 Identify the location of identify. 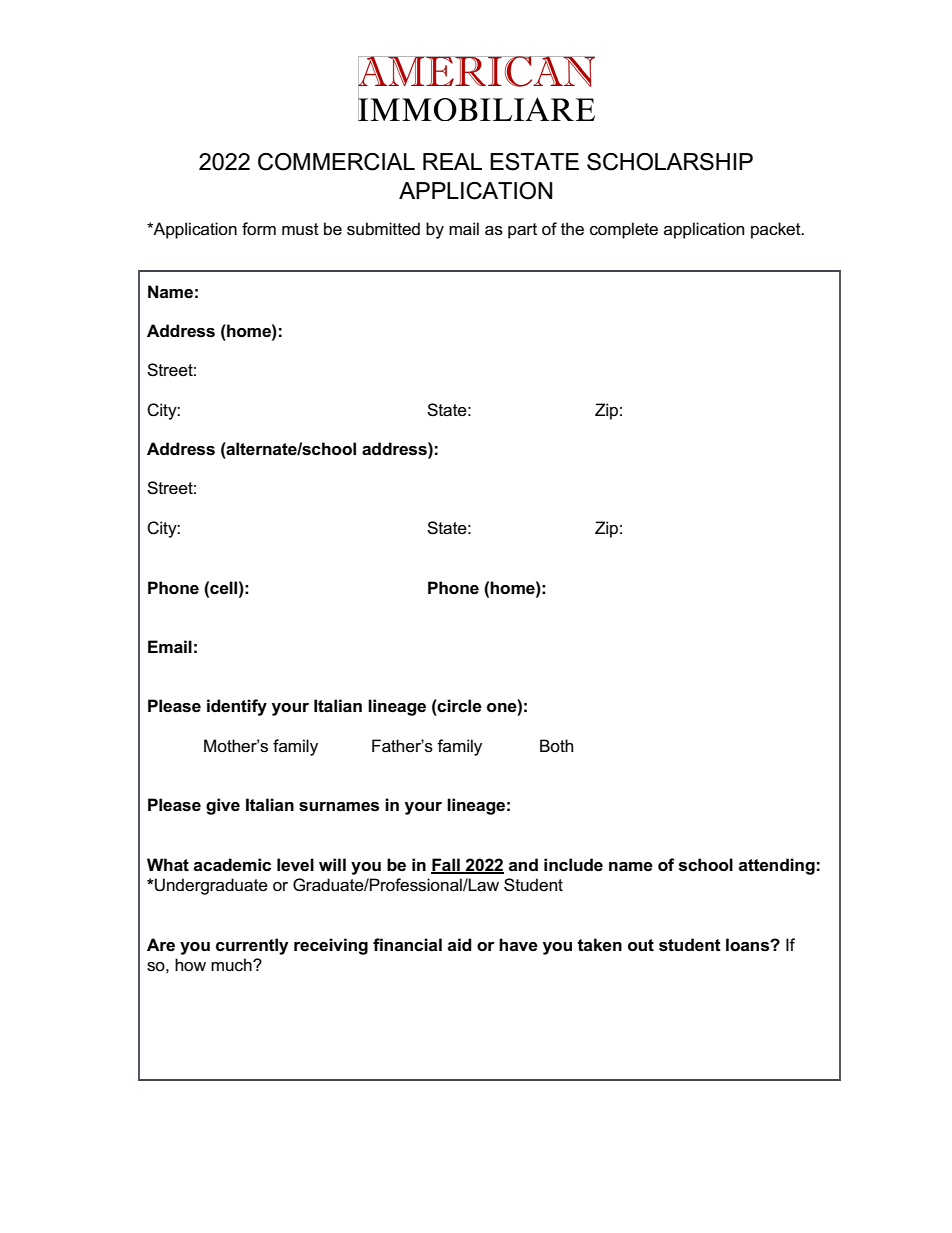
(237, 707).
